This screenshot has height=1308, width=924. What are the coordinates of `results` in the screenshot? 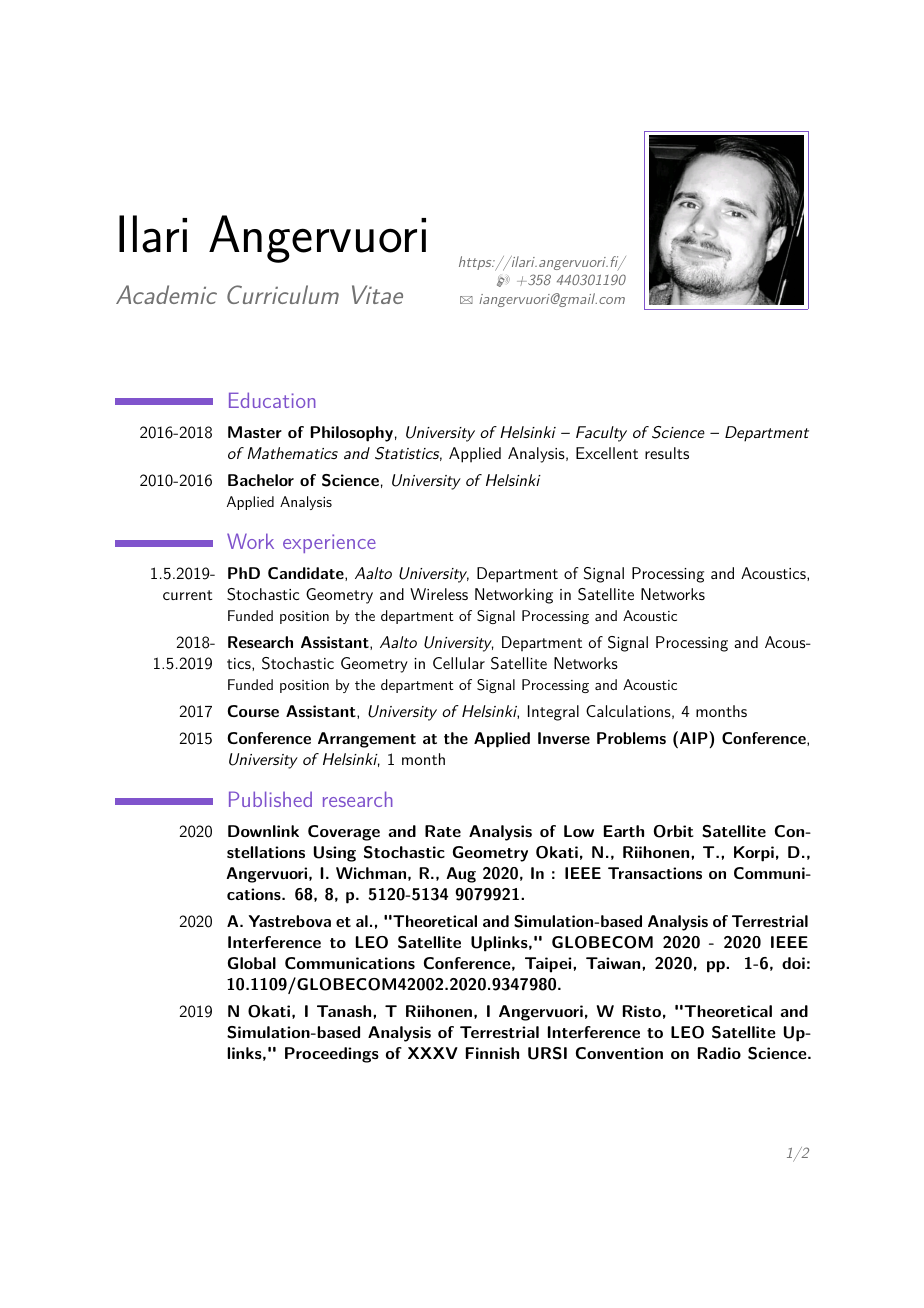 It's located at (667, 453).
